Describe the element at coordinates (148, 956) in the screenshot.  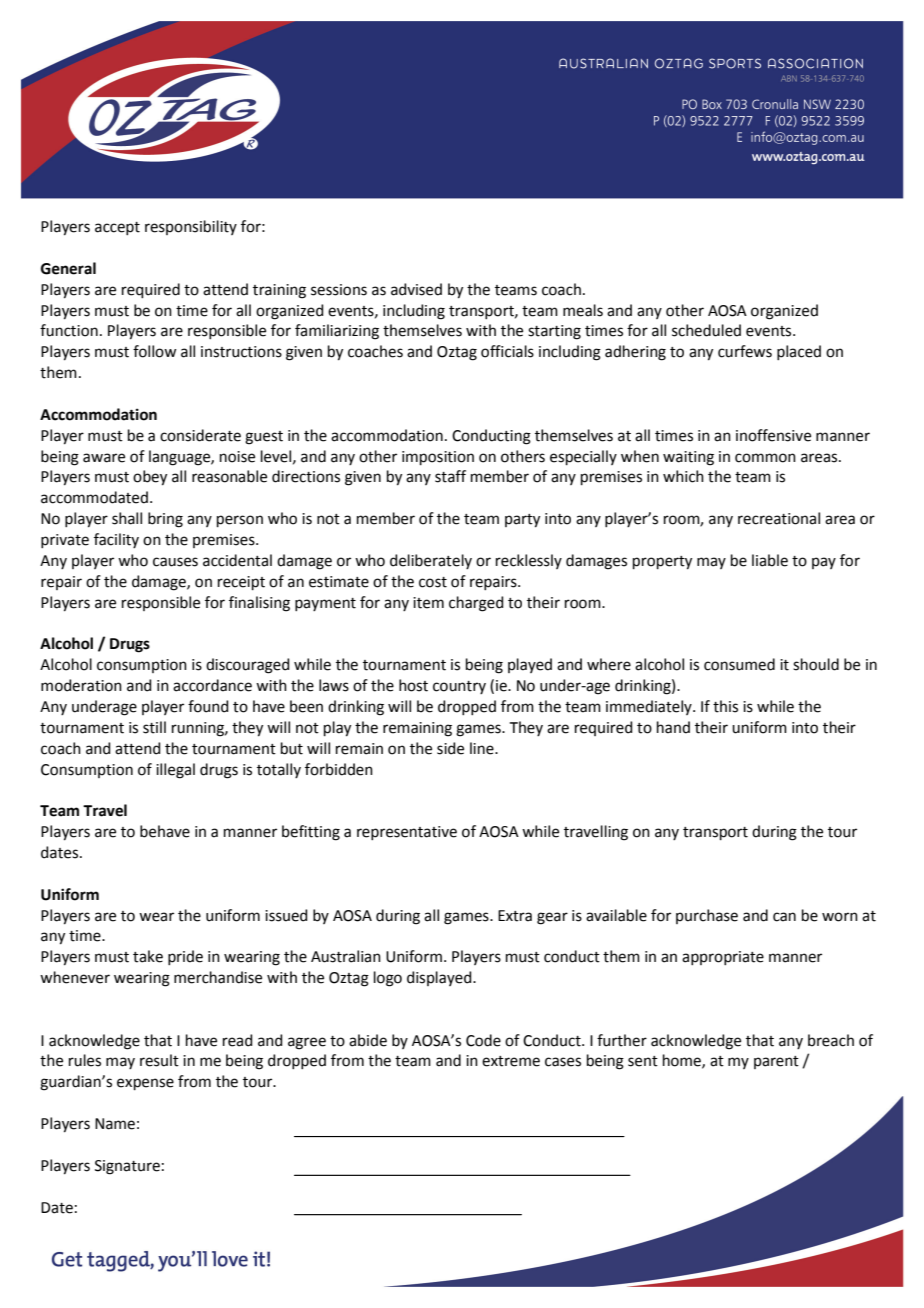
I see `take` at that location.
